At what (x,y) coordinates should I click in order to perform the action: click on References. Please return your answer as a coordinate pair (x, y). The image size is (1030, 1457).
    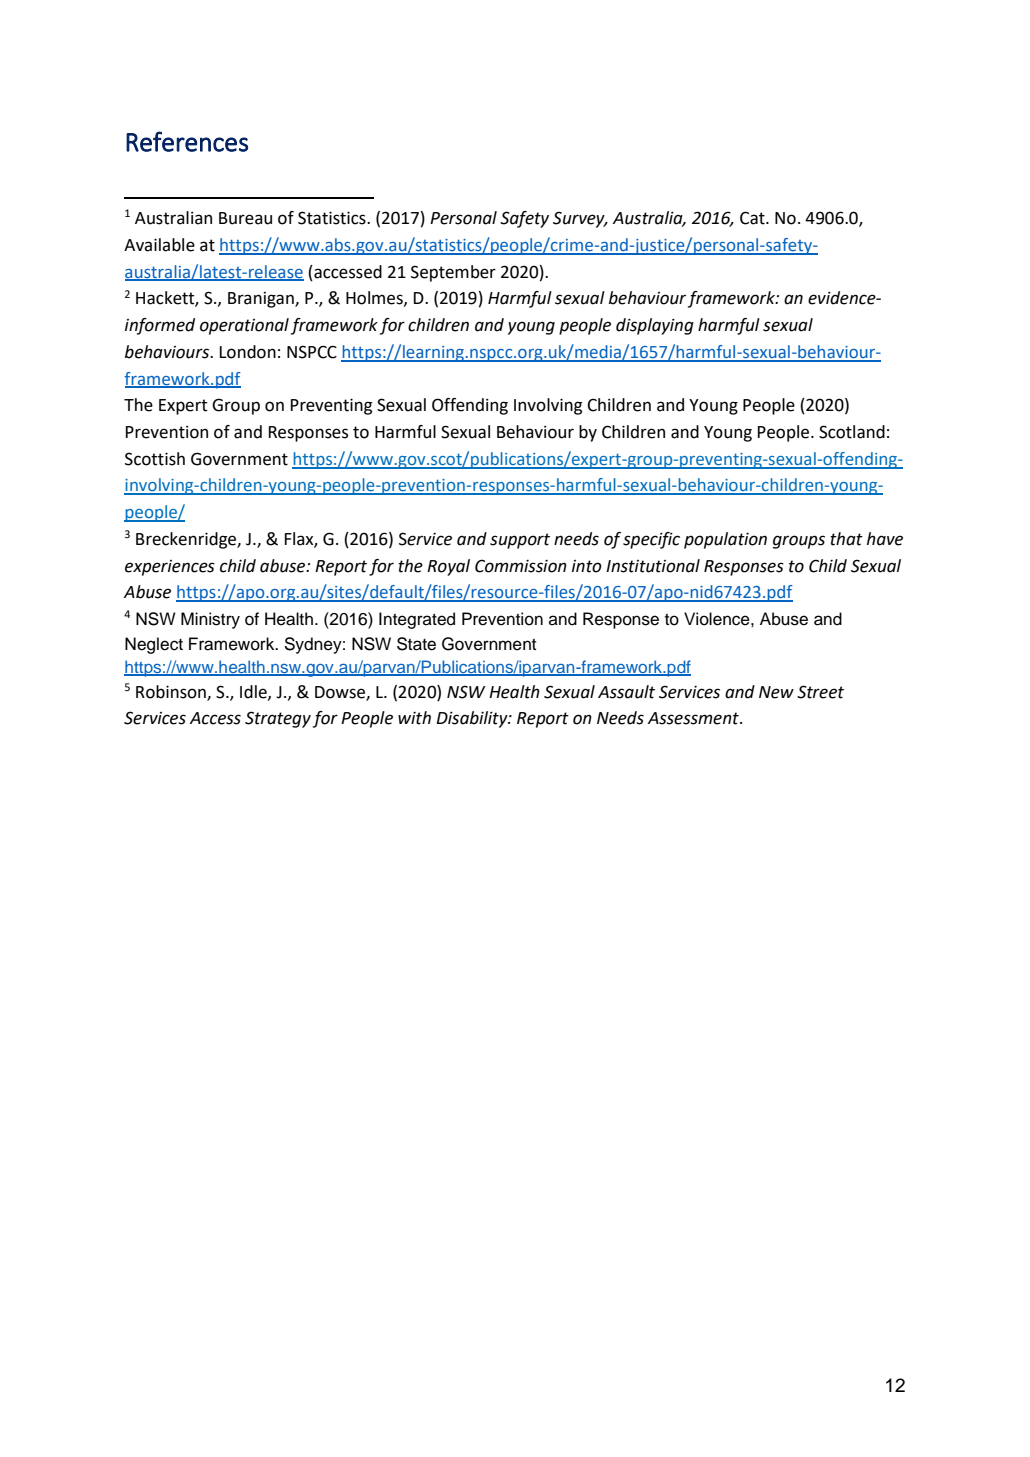
    Looking at the image, I should click on (187, 141).
